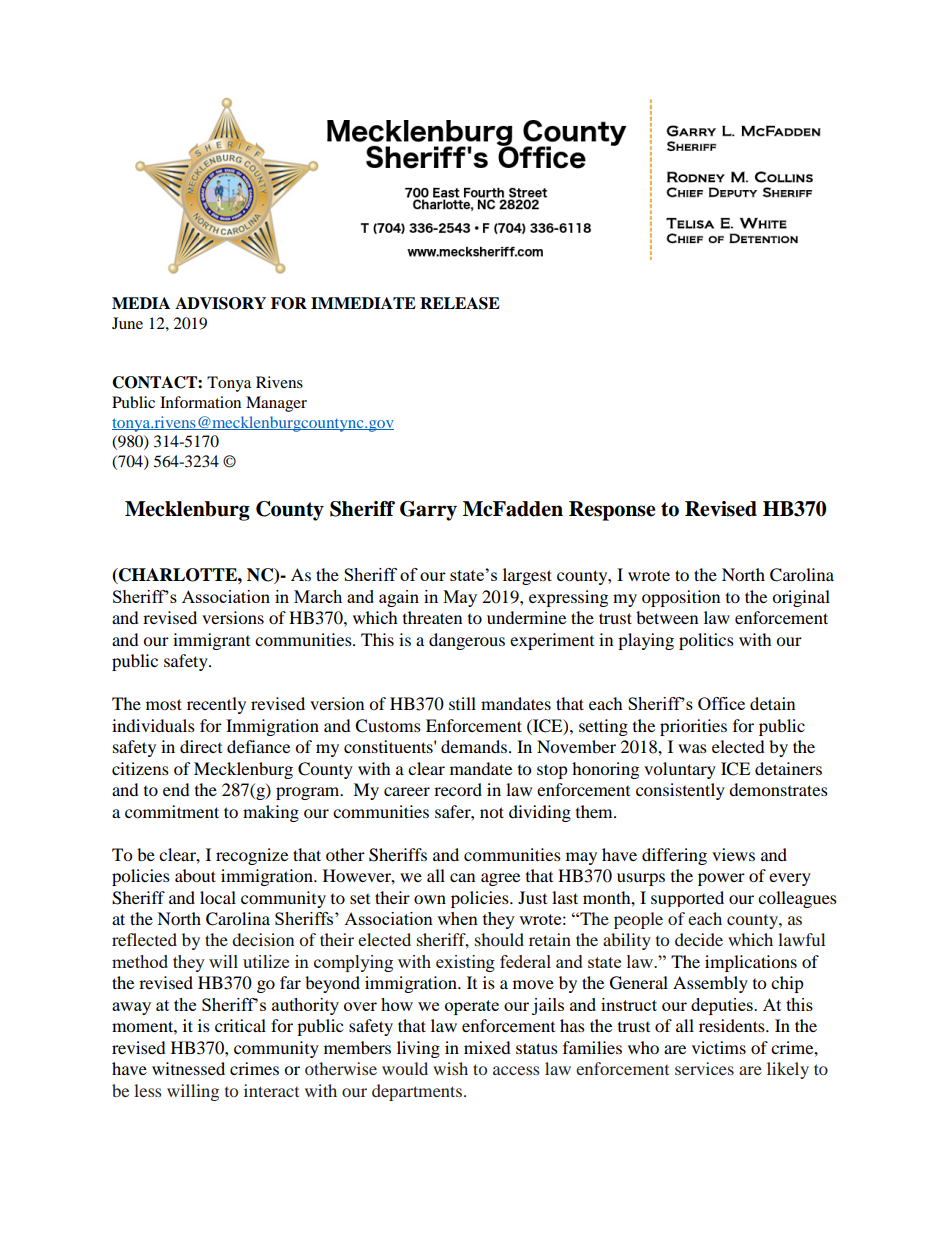 The height and width of the screenshot is (1233, 952). I want to click on witnessed, so click(188, 1068).
